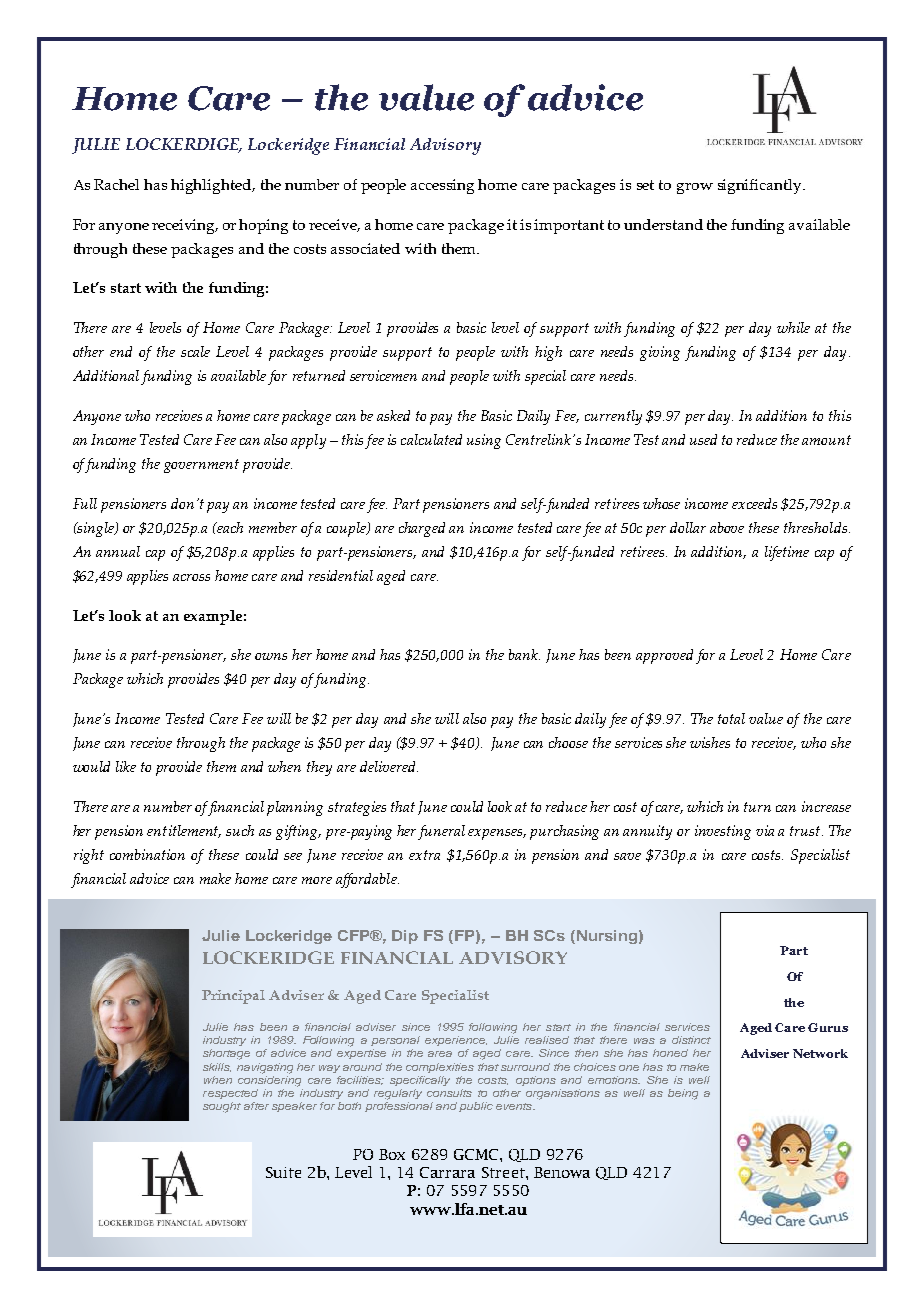  I want to click on accessing, so click(442, 186).
